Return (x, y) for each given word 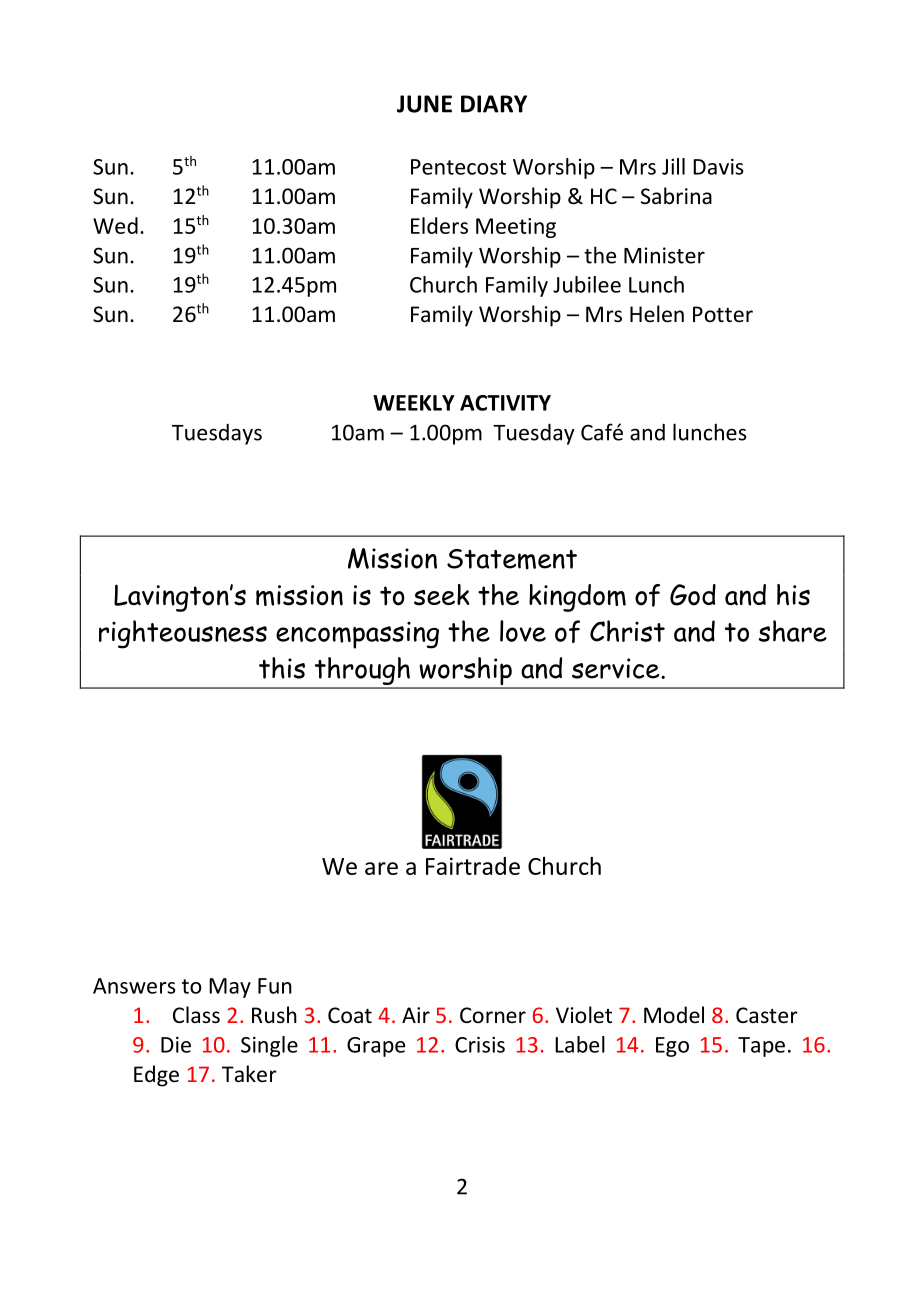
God (693, 595)
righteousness (183, 634)
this (282, 668)
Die (176, 1045)
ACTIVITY (505, 403)
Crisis (480, 1045)
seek (442, 595)
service (617, 668)
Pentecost (458, 167)
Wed (115, 225)
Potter (723, 314)
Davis (718, 167)
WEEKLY (414, 403)
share (793, 631)
